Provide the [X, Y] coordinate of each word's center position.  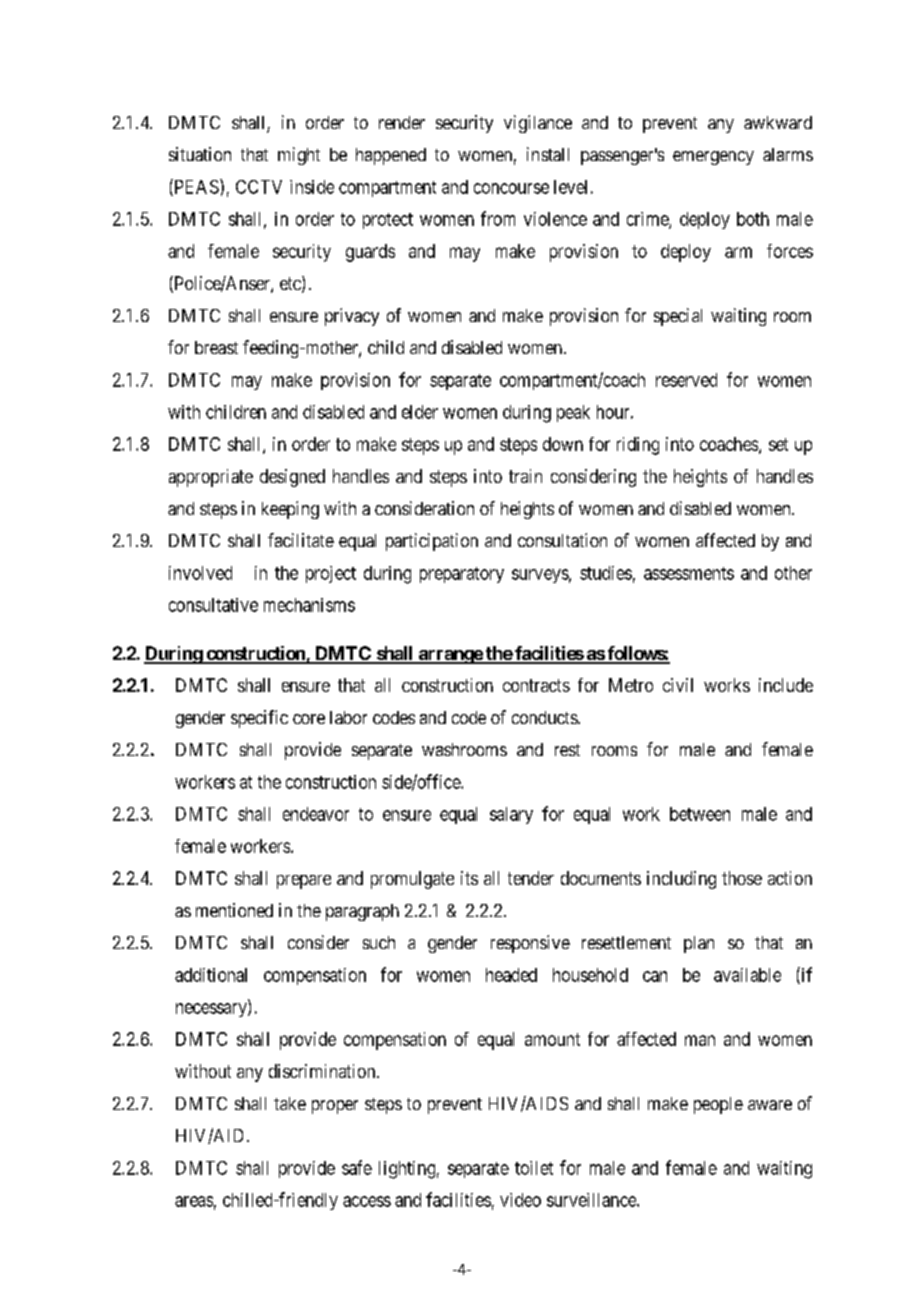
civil [678, 685]
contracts [536, 685]
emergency [713, 158]
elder [420, 412]
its [469, 878]
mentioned [234, 910]
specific [259, 719]
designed [292, 478]
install [548, 154]
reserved [686, 380]
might [299, 156]
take [290, 1103]
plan [699, 944]
